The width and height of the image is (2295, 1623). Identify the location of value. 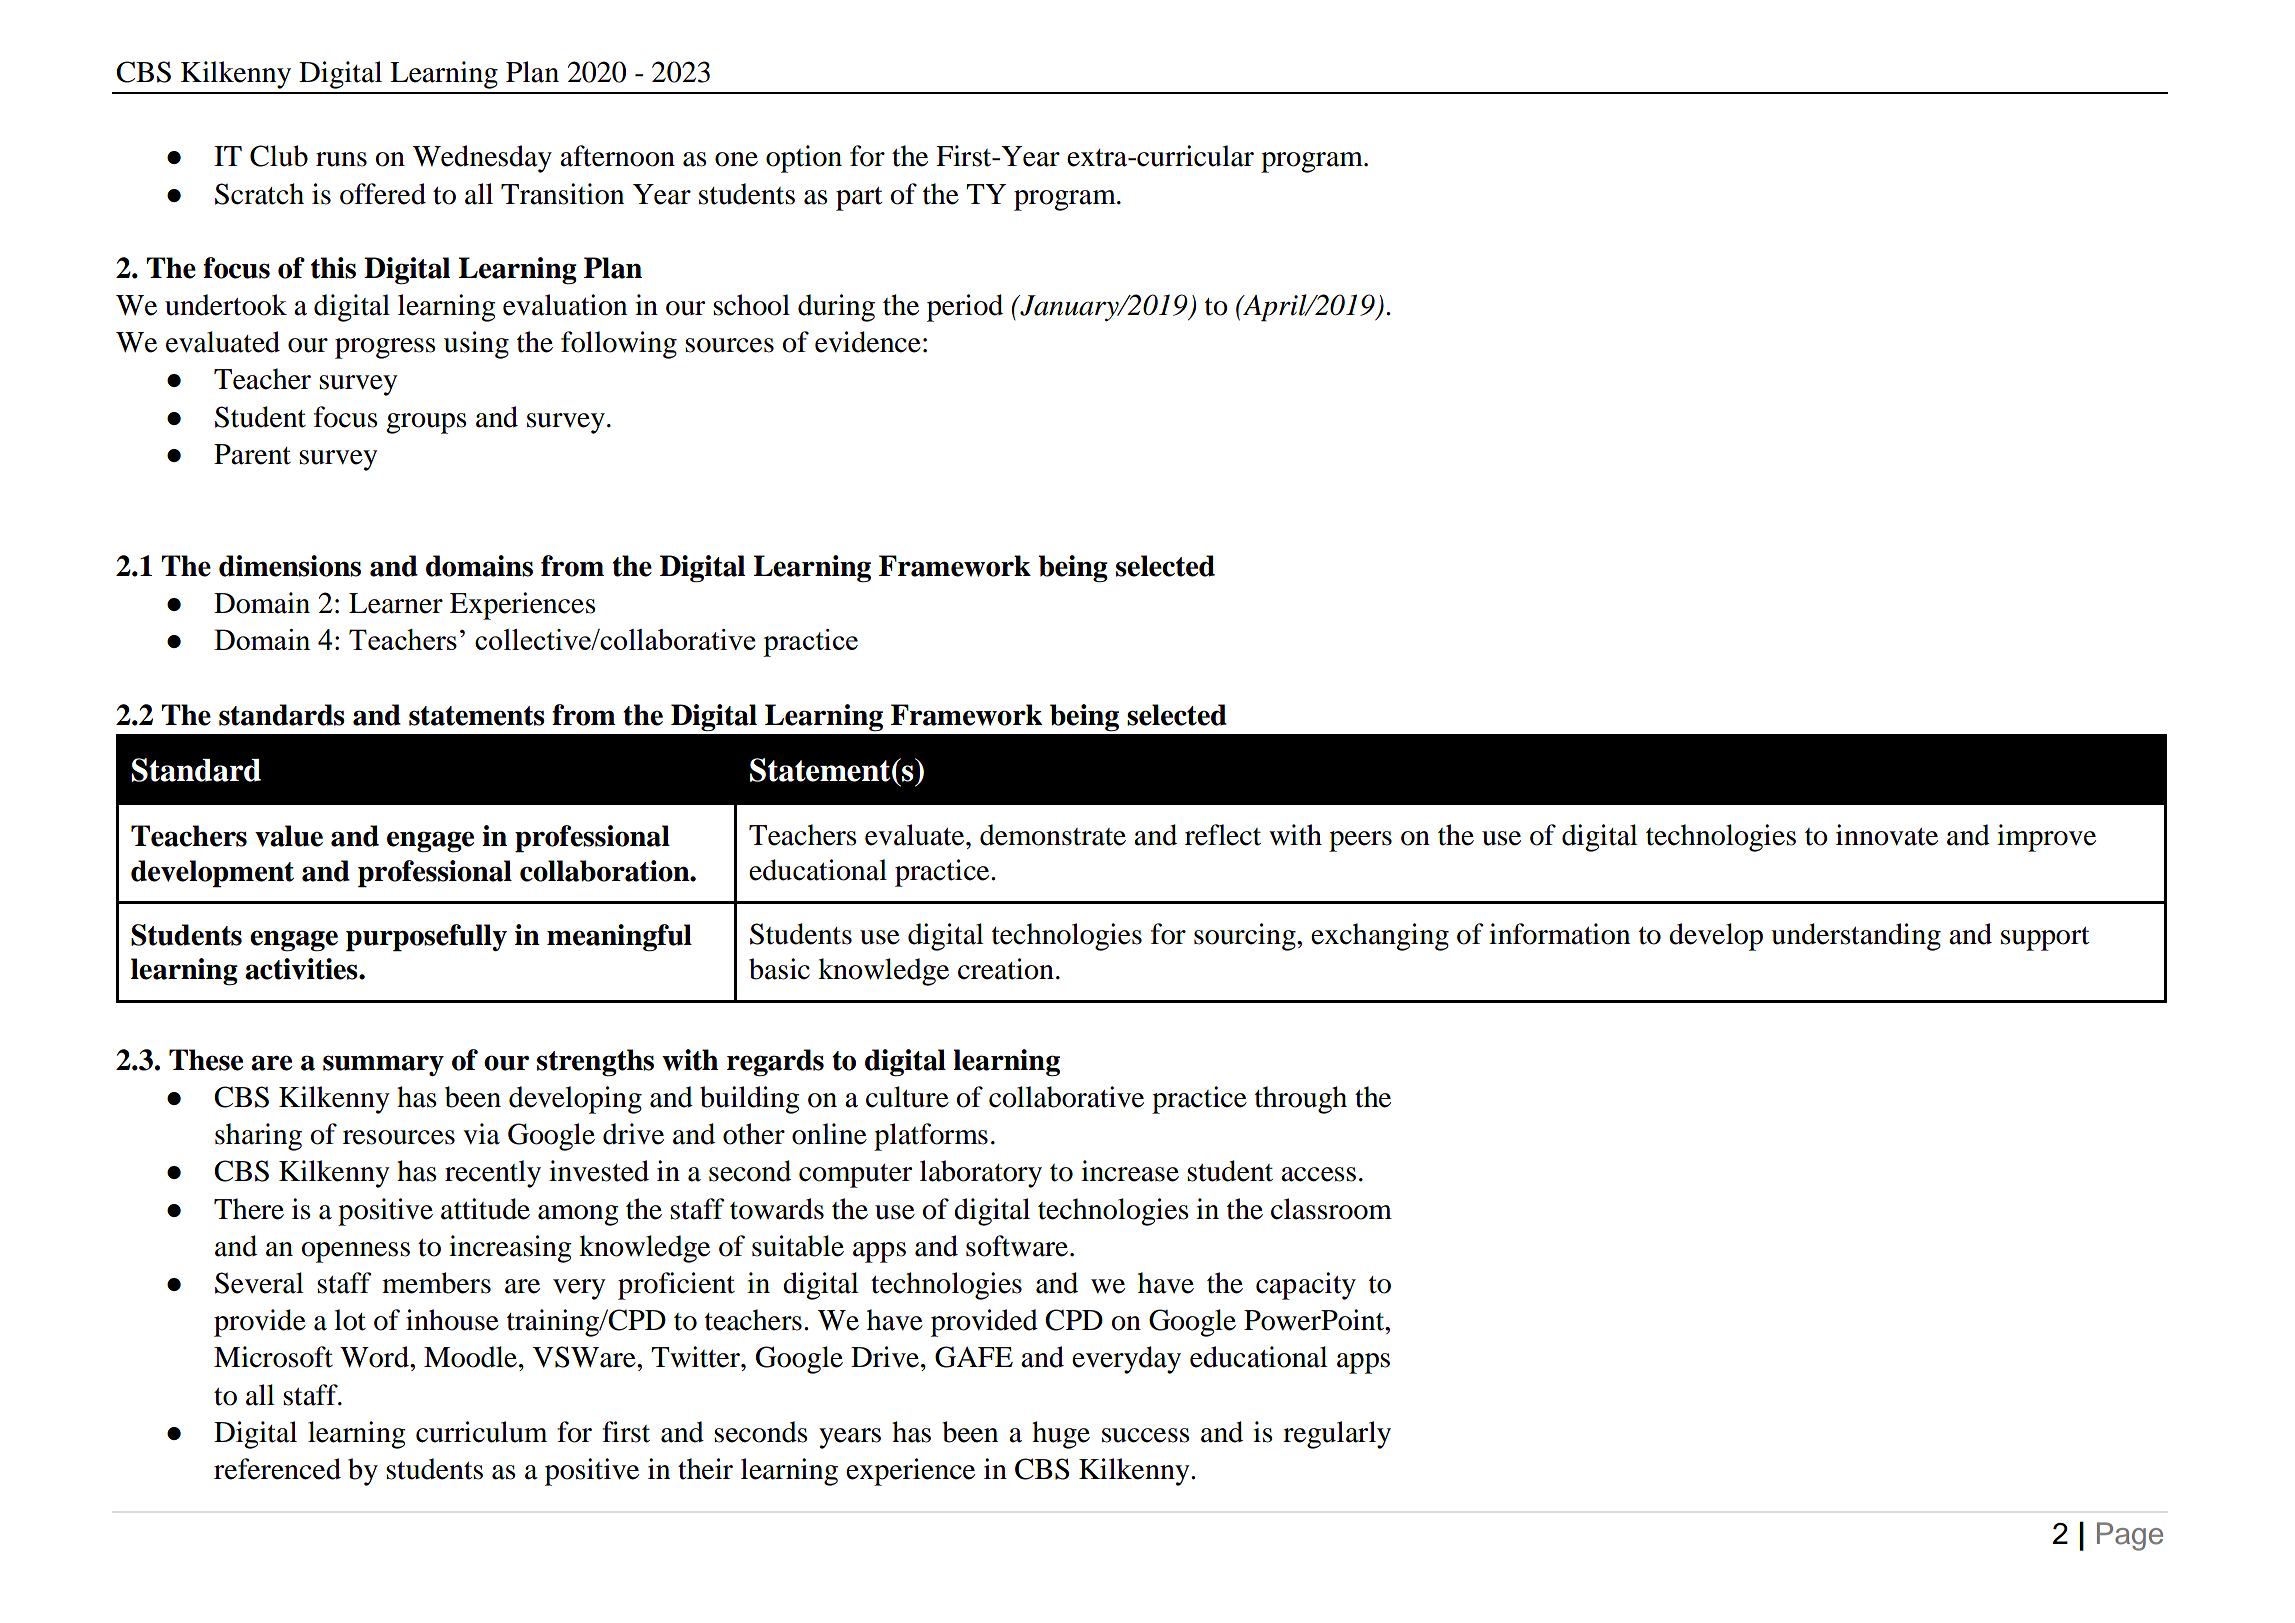
(289, 836).
